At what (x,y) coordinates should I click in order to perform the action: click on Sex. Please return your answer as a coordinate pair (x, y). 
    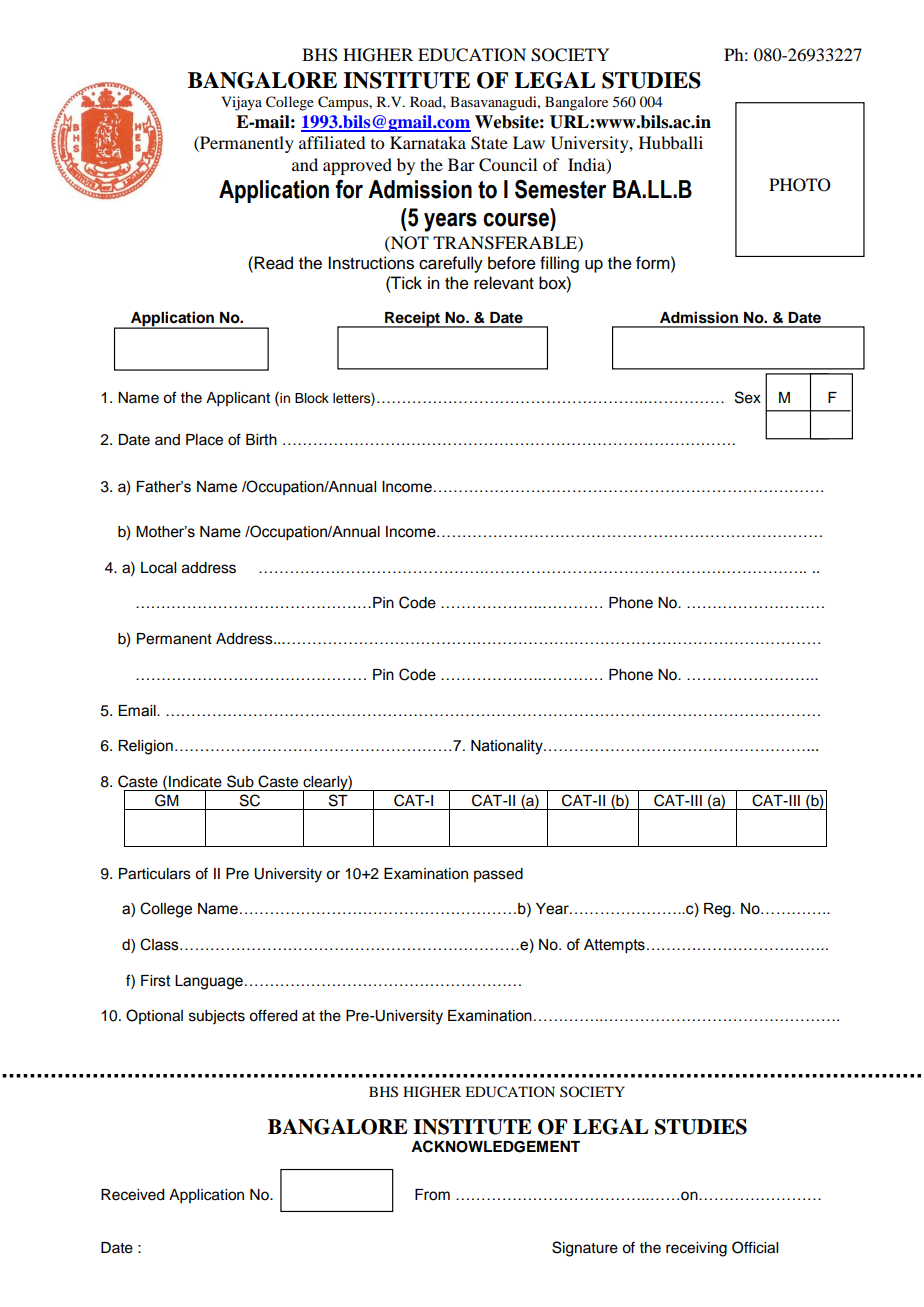
    Looking at the image, I should click on (748, 397).
